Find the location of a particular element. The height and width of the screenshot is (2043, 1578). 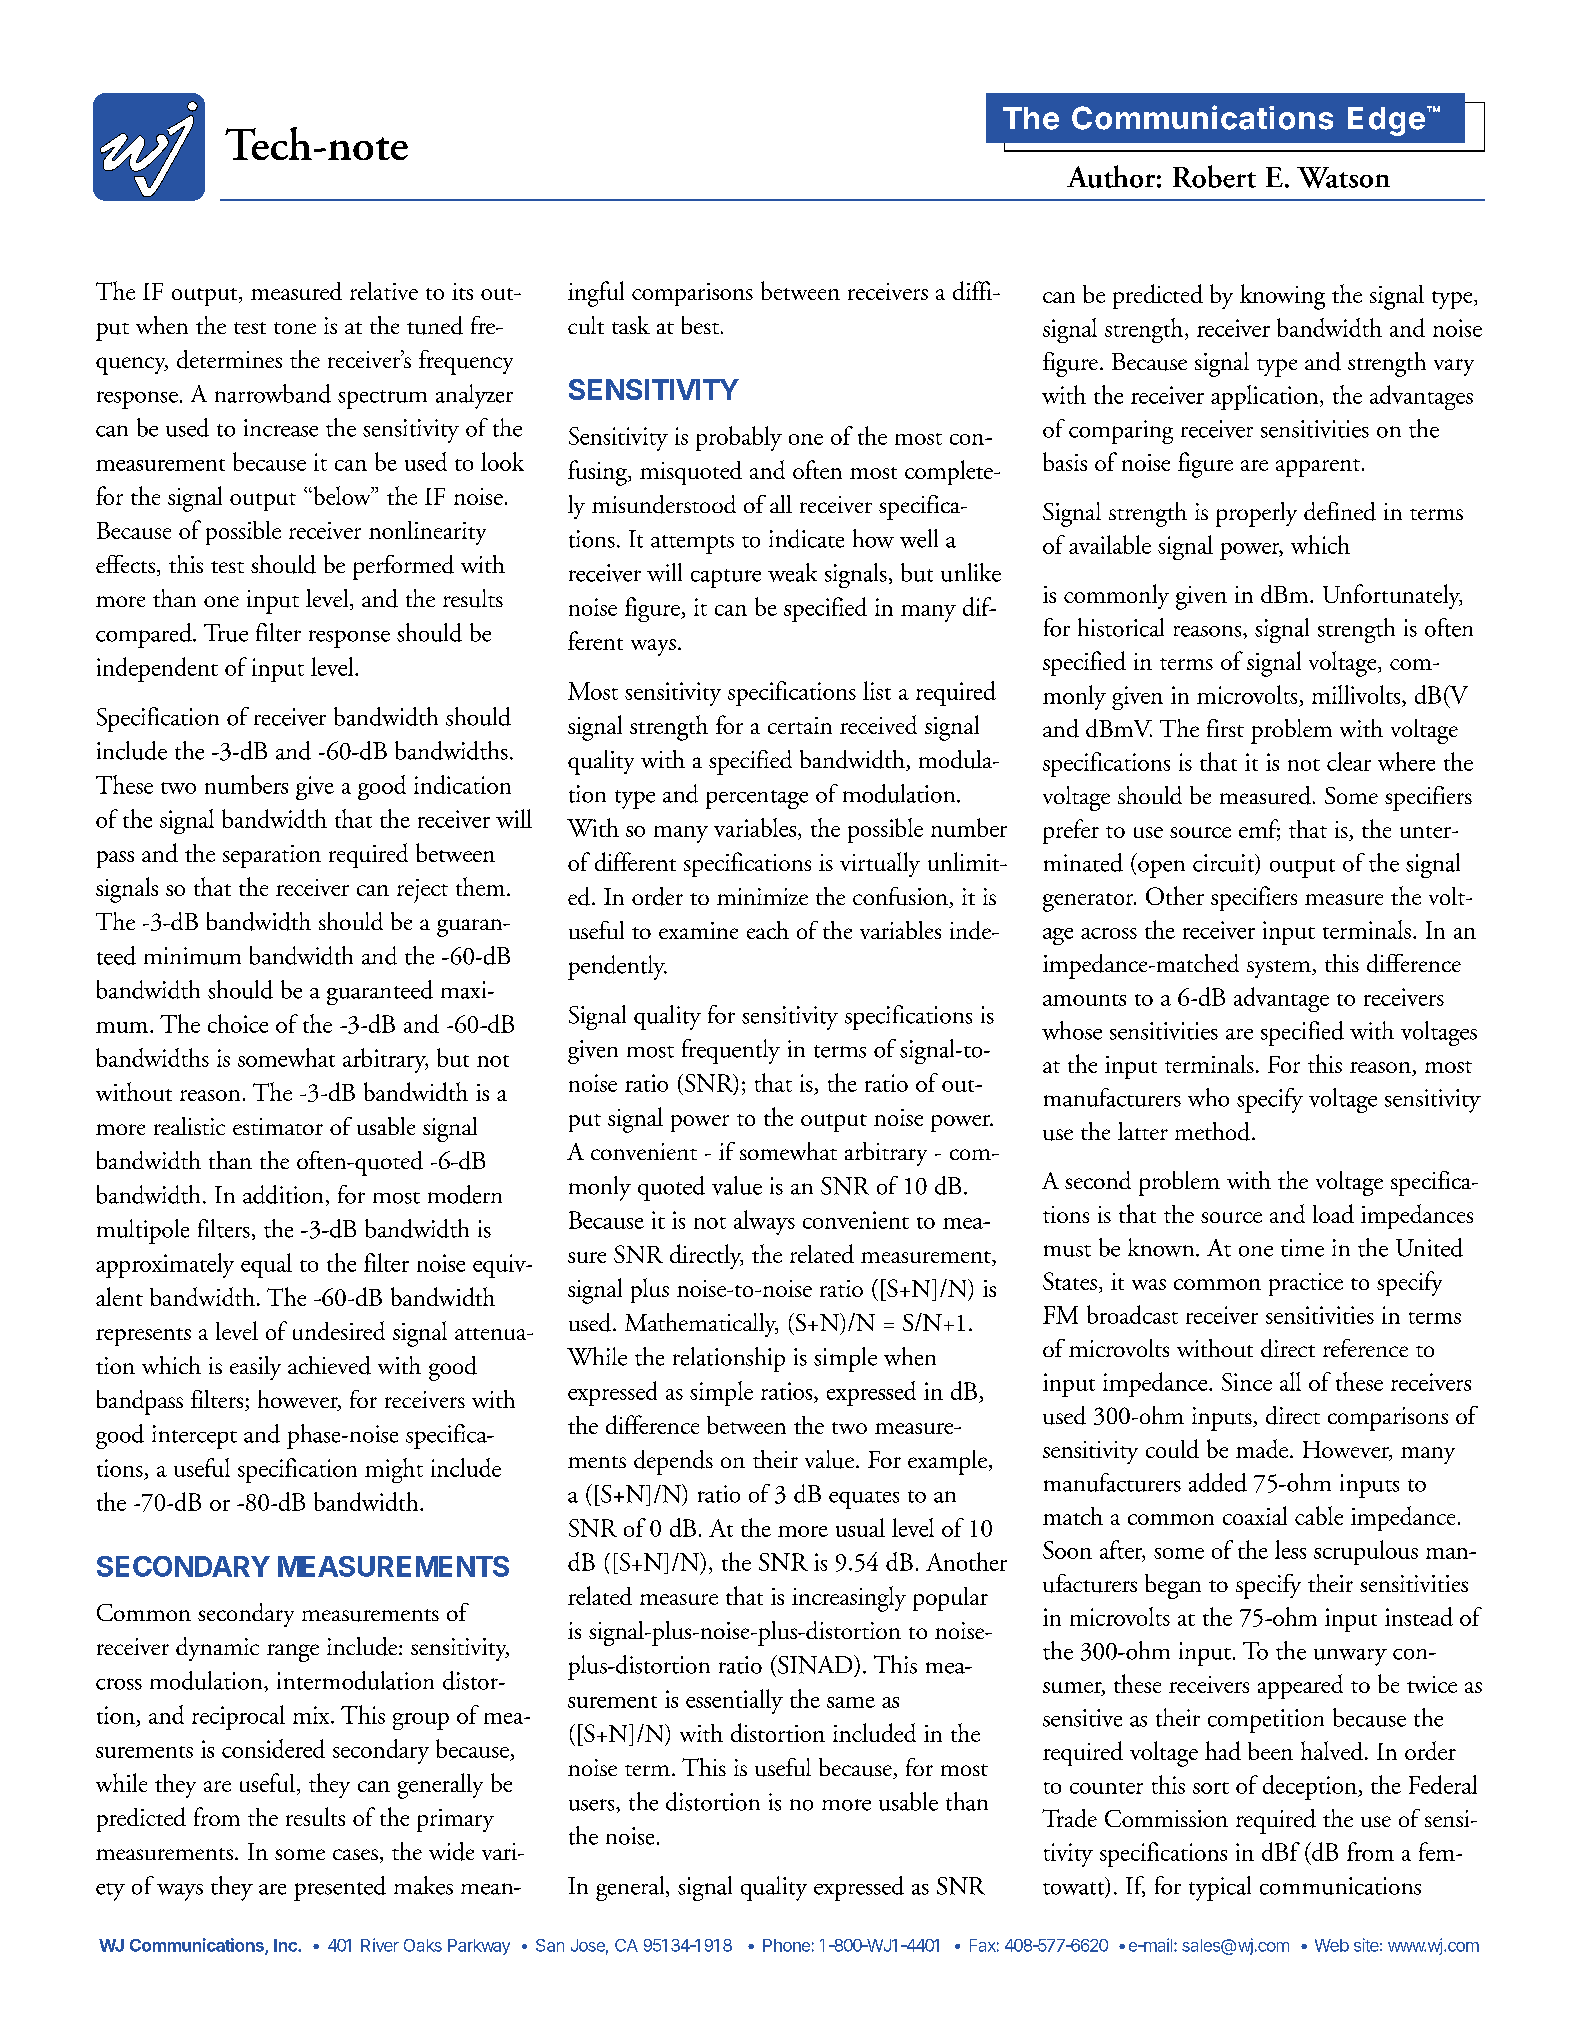

best is located at coordinates (700, 325).
